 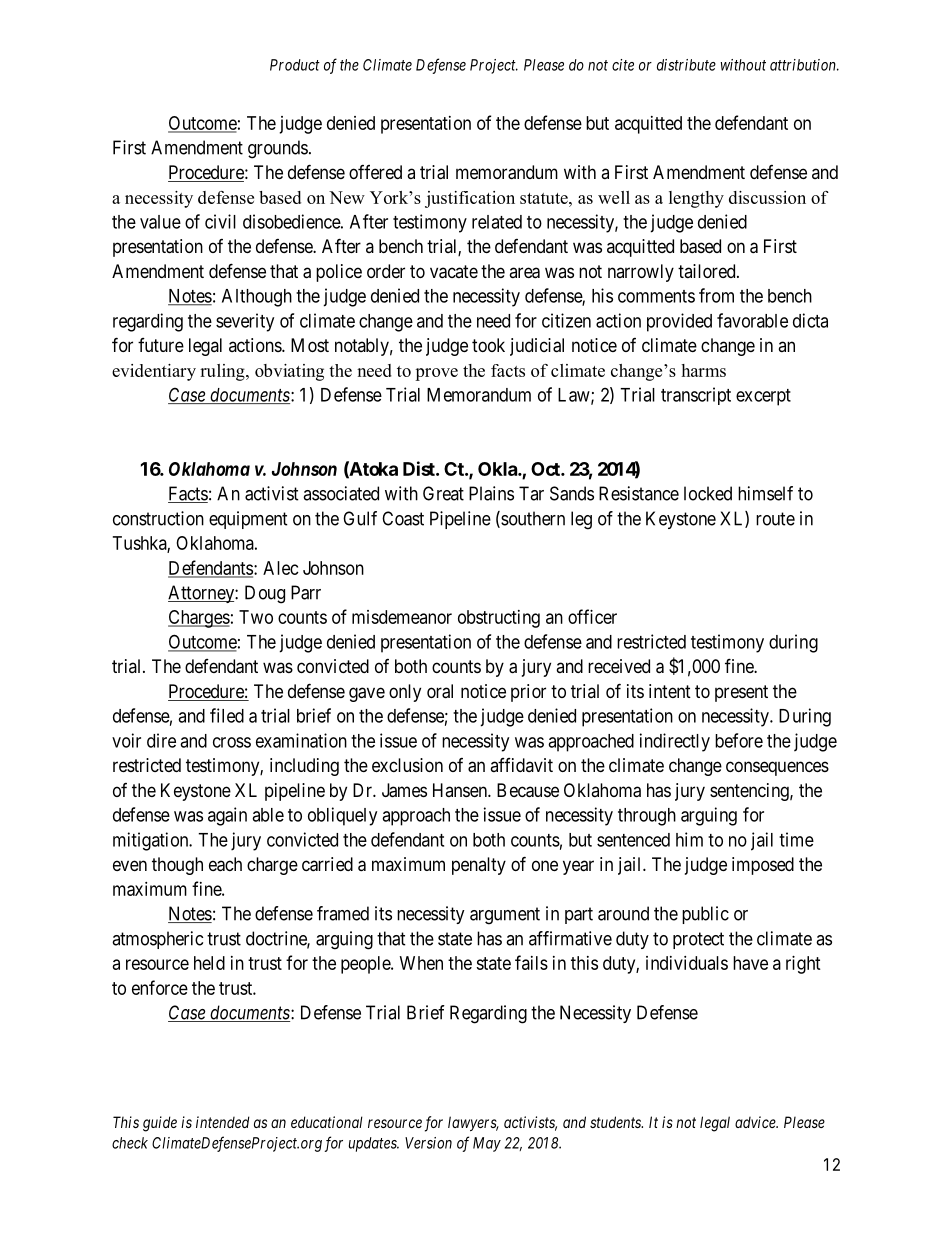 I want to click on May, so click(x=487, y=1144).
